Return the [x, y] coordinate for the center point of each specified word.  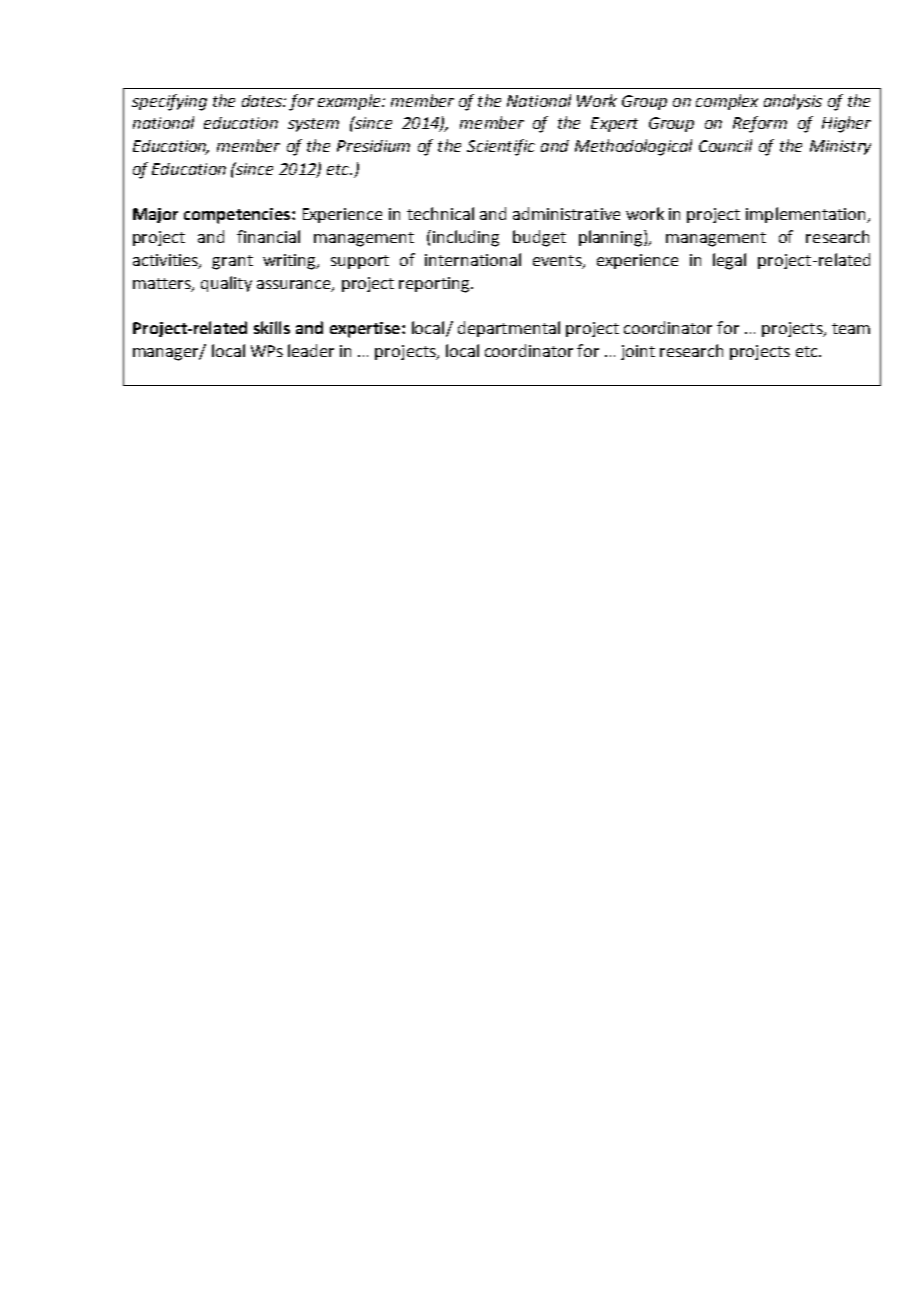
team [851, 328]
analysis [793, 102]
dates [263, 101]
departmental [509, 329]
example [350, 102]
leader [311, 350]
